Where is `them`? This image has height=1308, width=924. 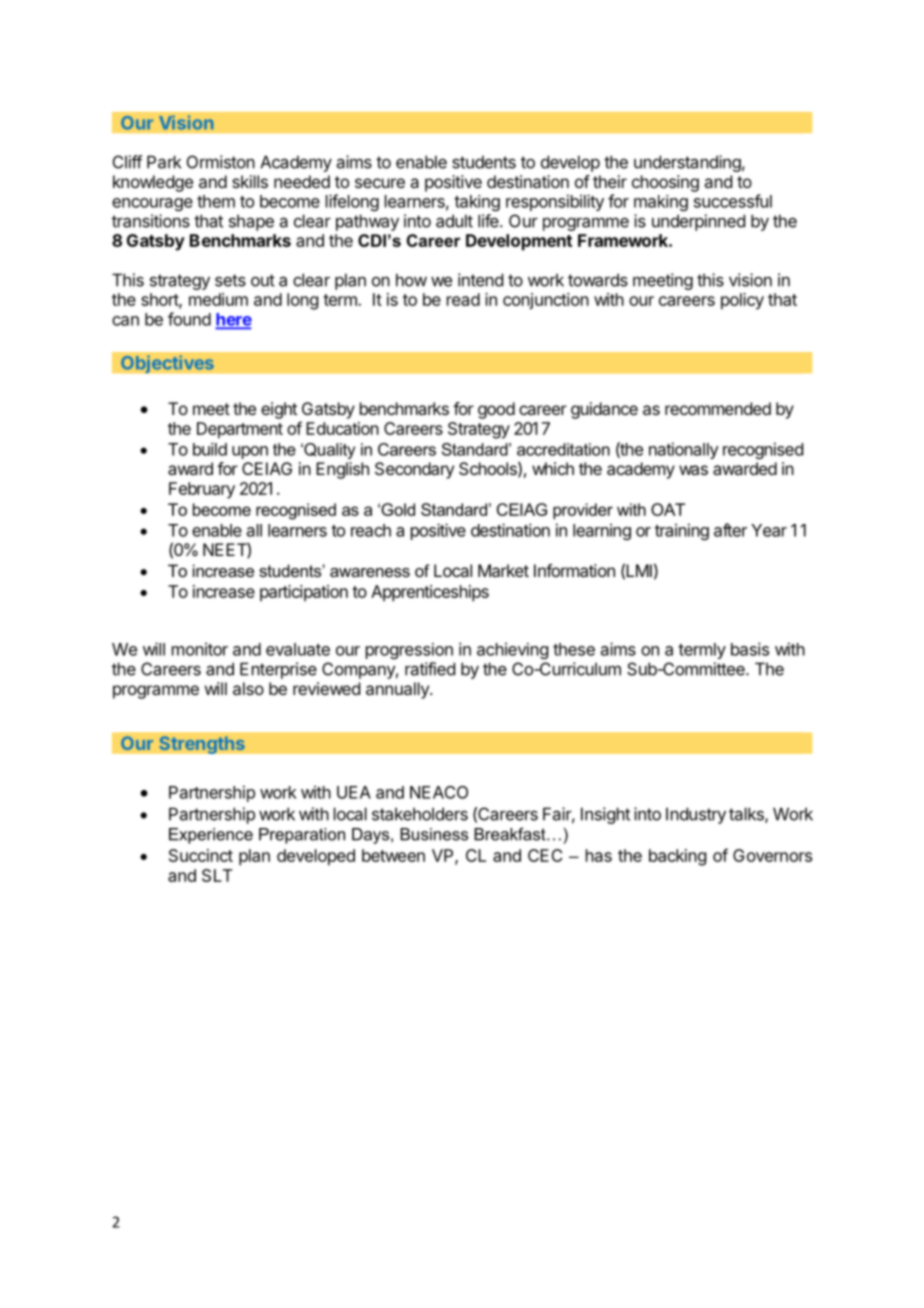
them is located at coordinates (216, 201).
